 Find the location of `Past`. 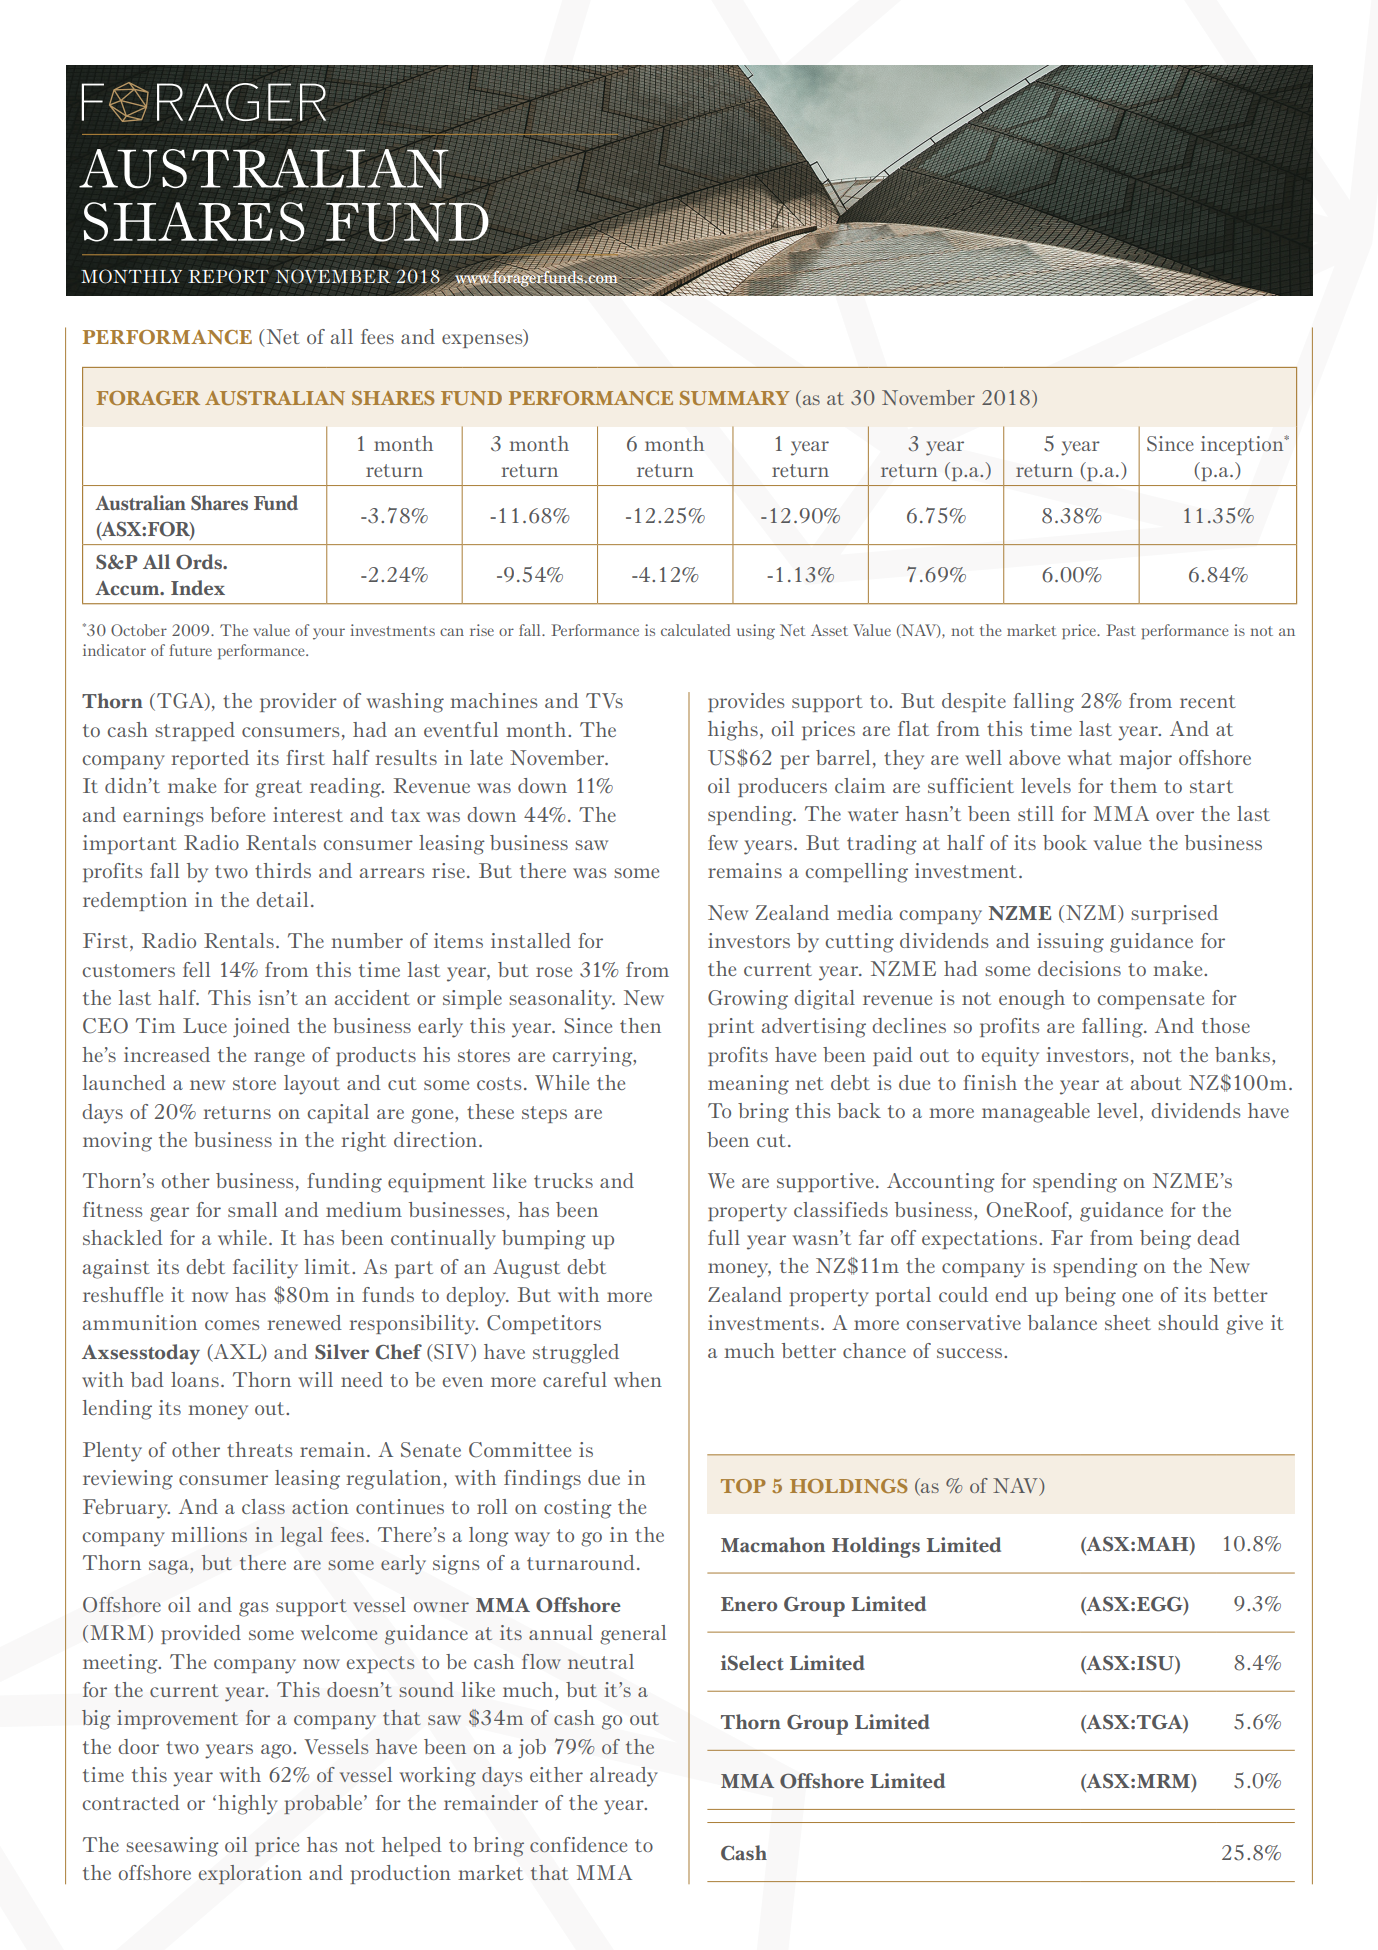

Past is located at coordinates (1121, 630).
